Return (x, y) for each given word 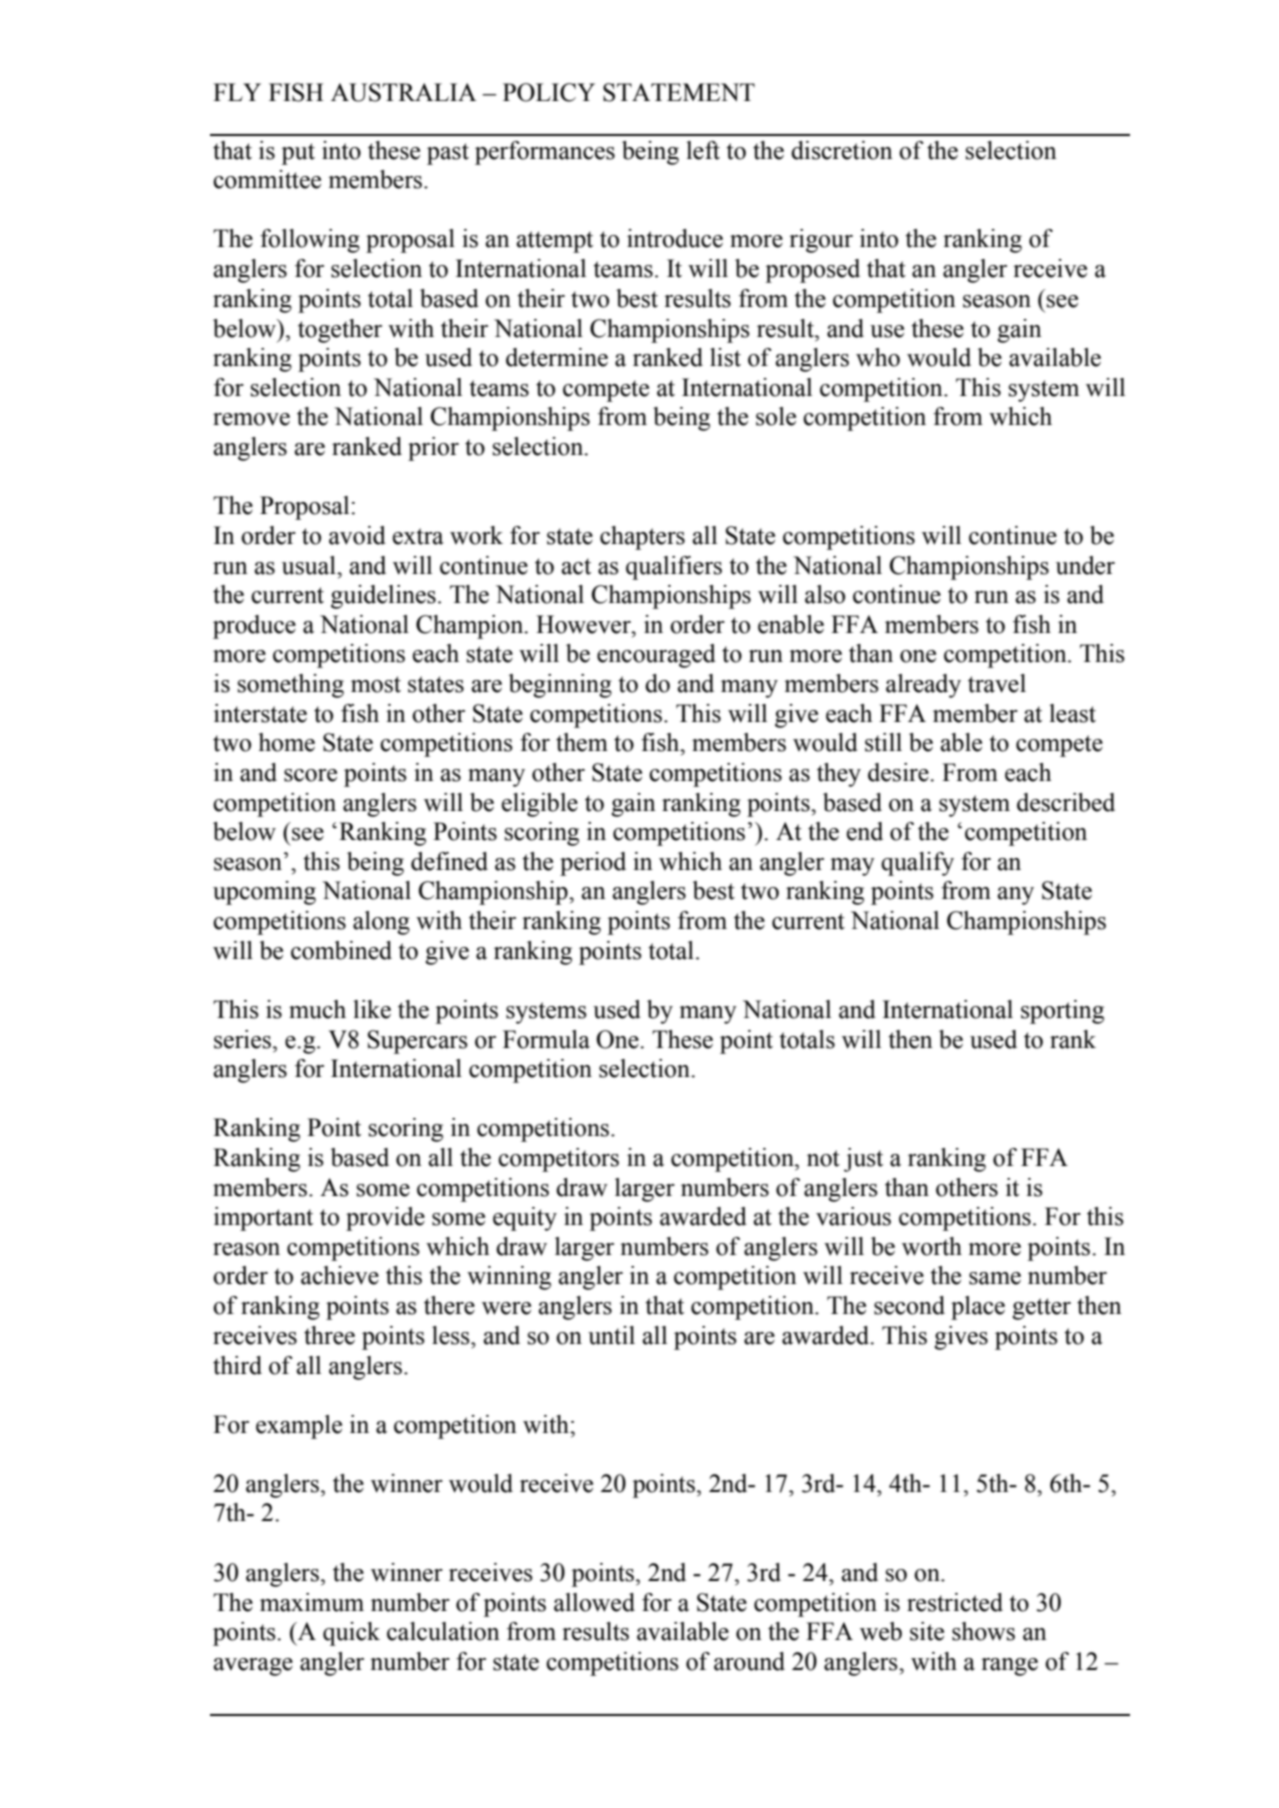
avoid (357, 535)
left (703, 150)
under (1085, 565)
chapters (642, 538)
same (995, 1278)
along (381, 923)
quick (351, 1634)
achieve (340, 1275)
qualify (917, 864)
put (298, 154)
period (593, 864)
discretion (842, 150)
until (611, 1335)
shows (983, 1631)
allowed (594, 1602)
